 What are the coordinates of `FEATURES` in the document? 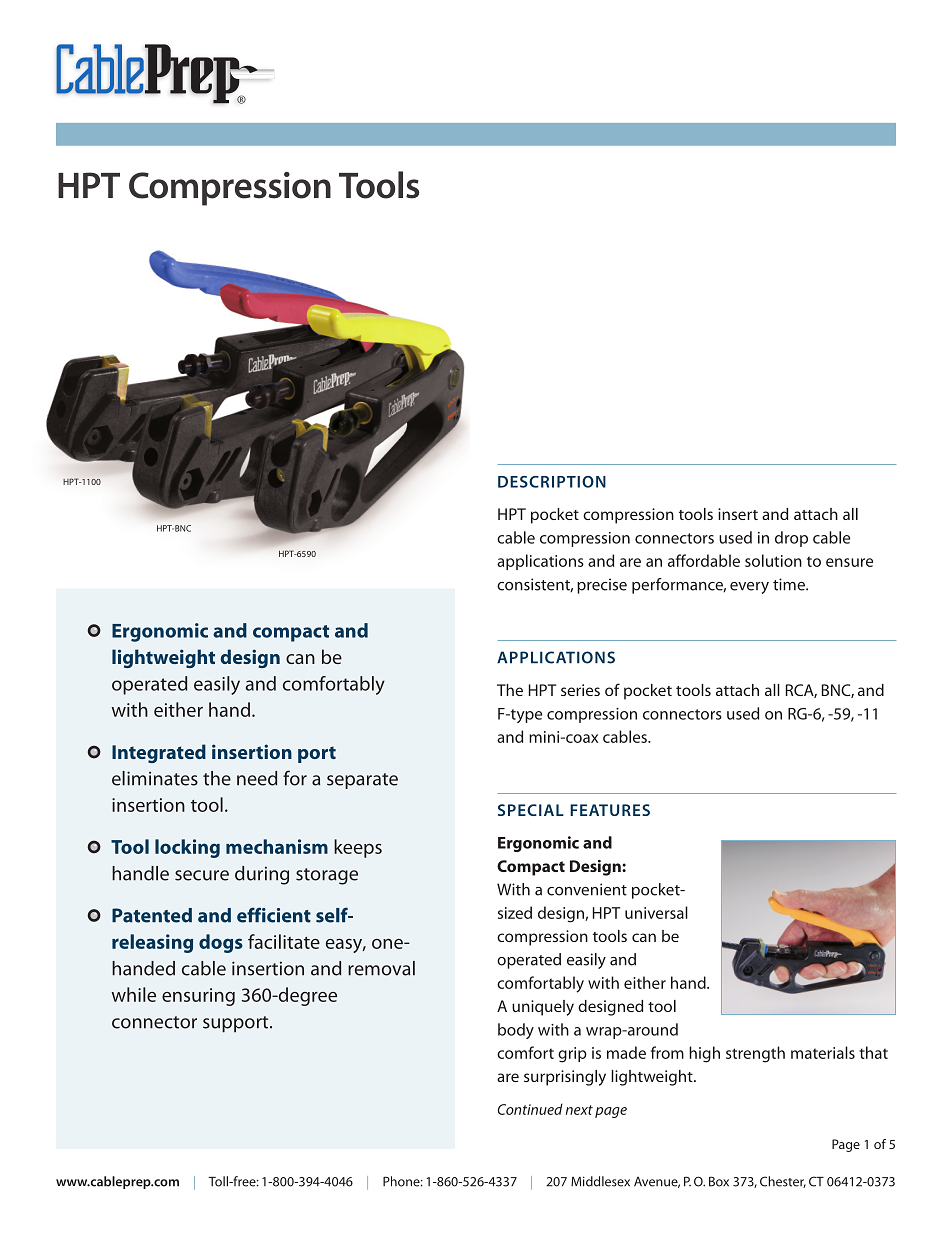 It's located at (610, 810).
